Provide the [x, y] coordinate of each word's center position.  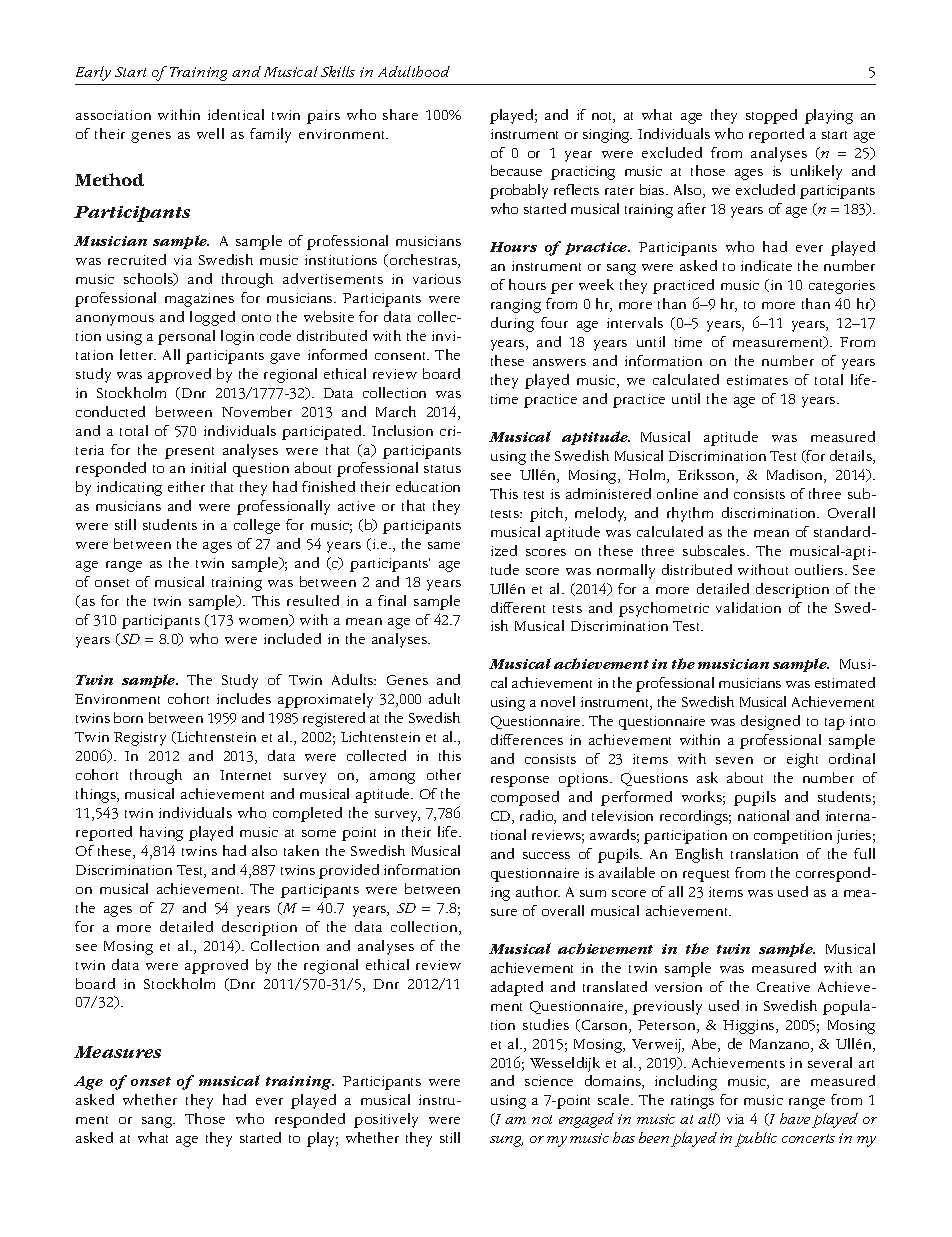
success [546, 855]
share [400, 114]
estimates [757, 380]
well [210, 133]
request [706, 876]
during [512, 324]
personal [186, 337]
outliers [820, 569]
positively [386, 1120]
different [518, 607]
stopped [771, 116]
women [265, 622]
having [161, 833]
